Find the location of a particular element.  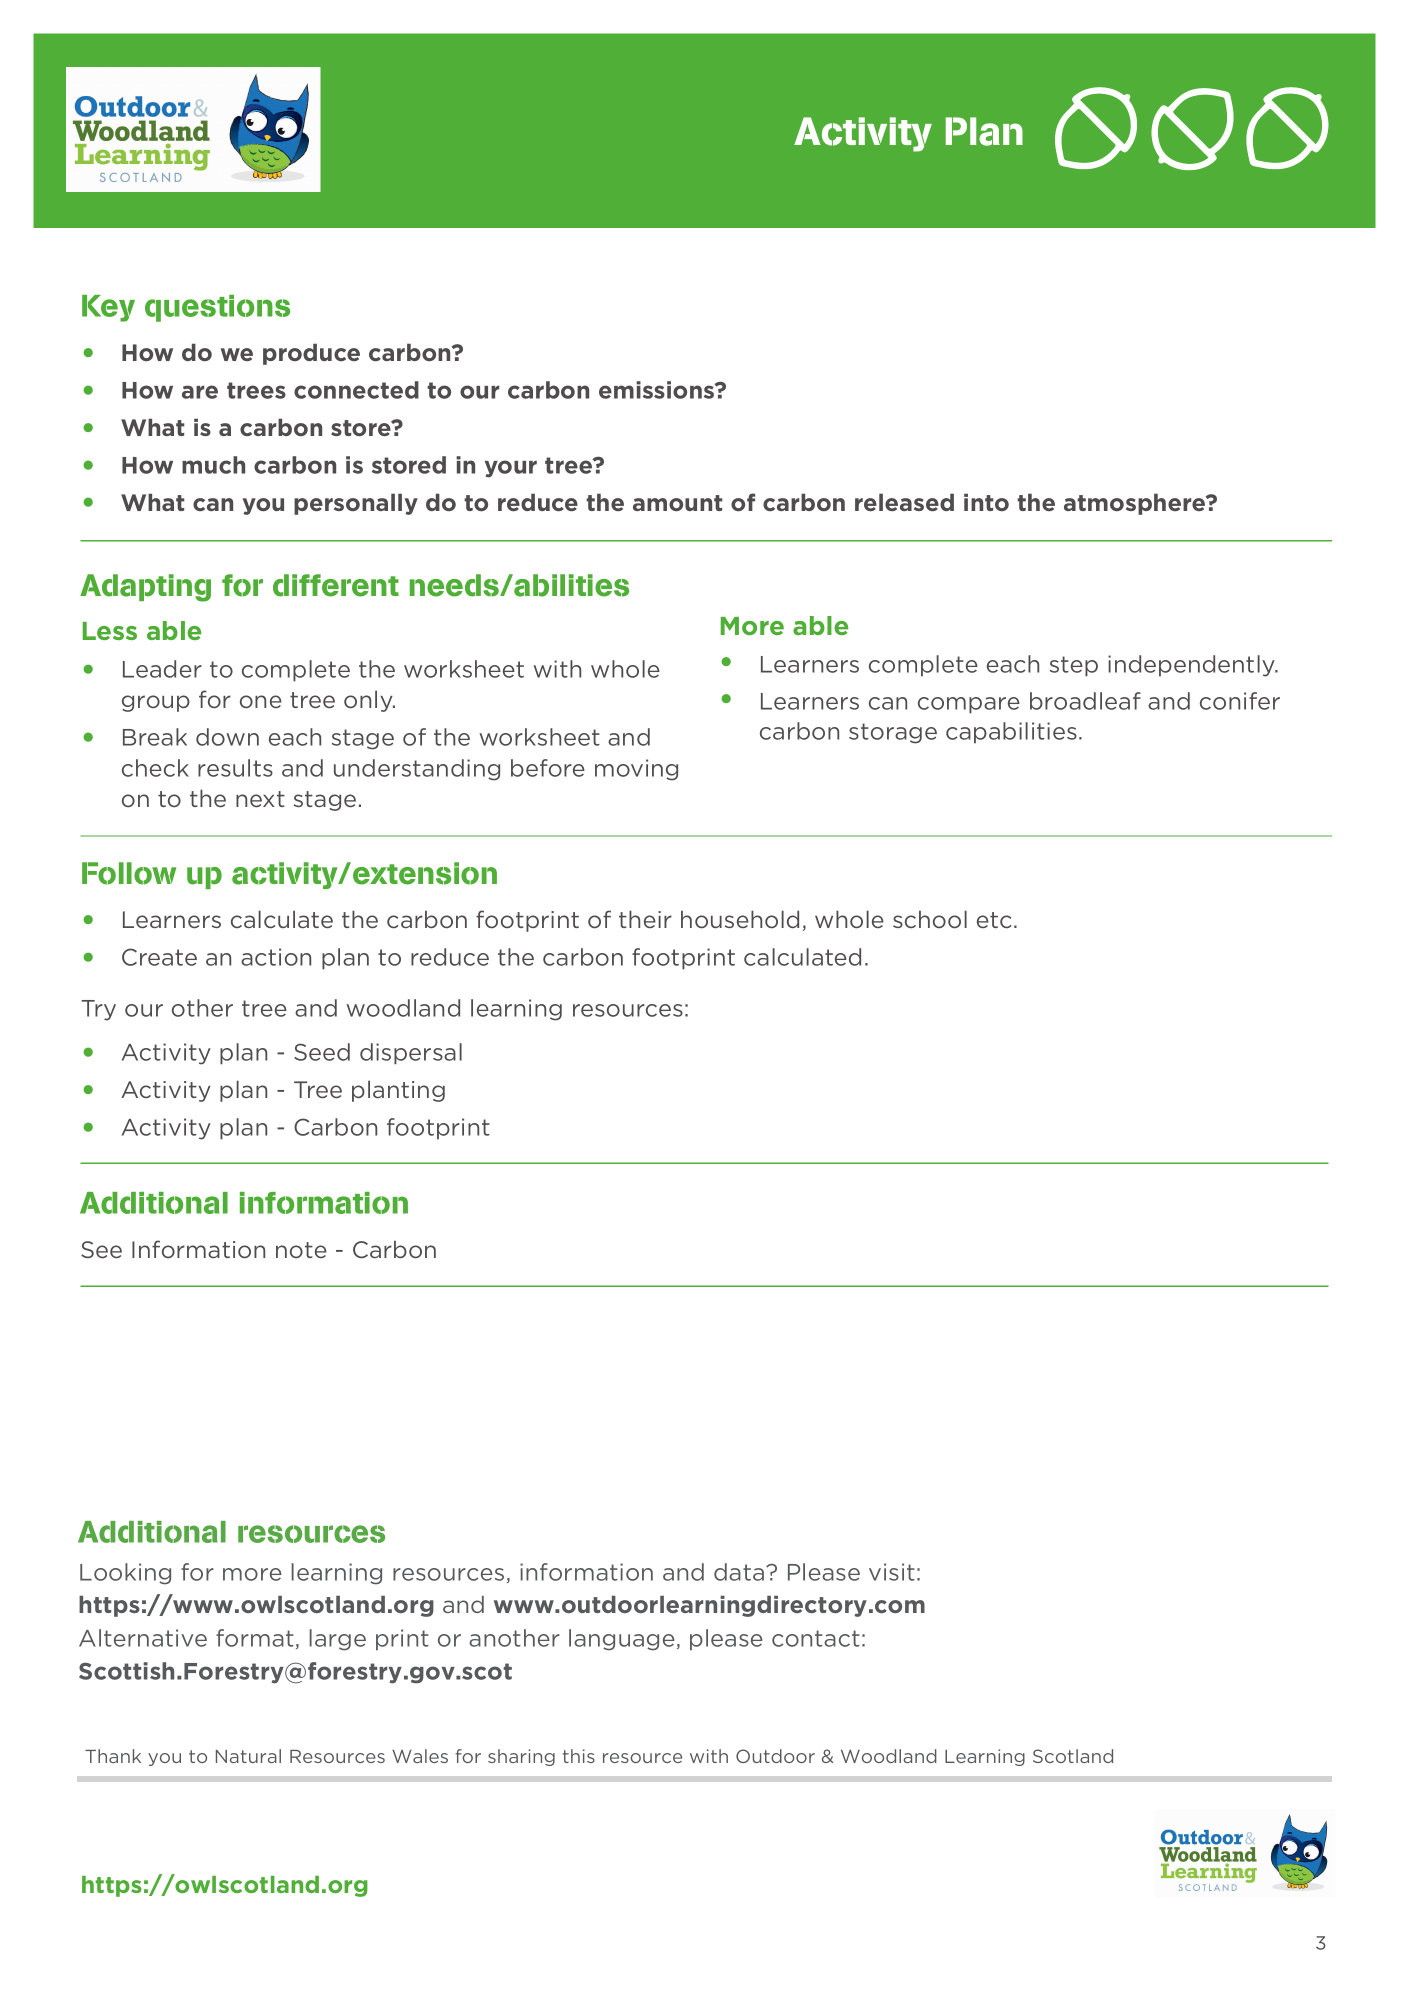

Seed is located at coordinates (322, 1052).
